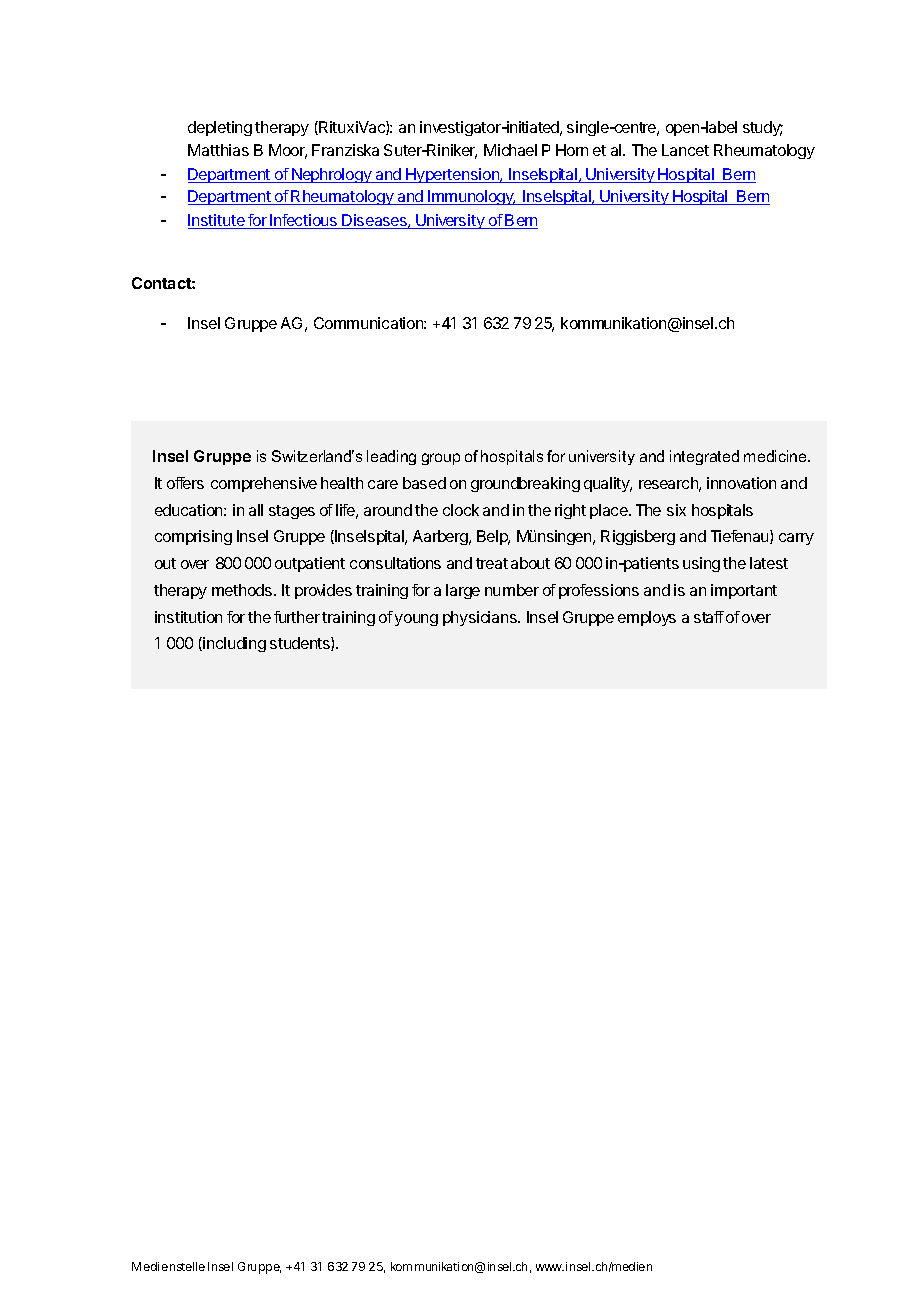 This screenshot has width=924, height=1308. Describe the element at coordinates (510, 150) in the screenshot. I see `Michael` at that location.
